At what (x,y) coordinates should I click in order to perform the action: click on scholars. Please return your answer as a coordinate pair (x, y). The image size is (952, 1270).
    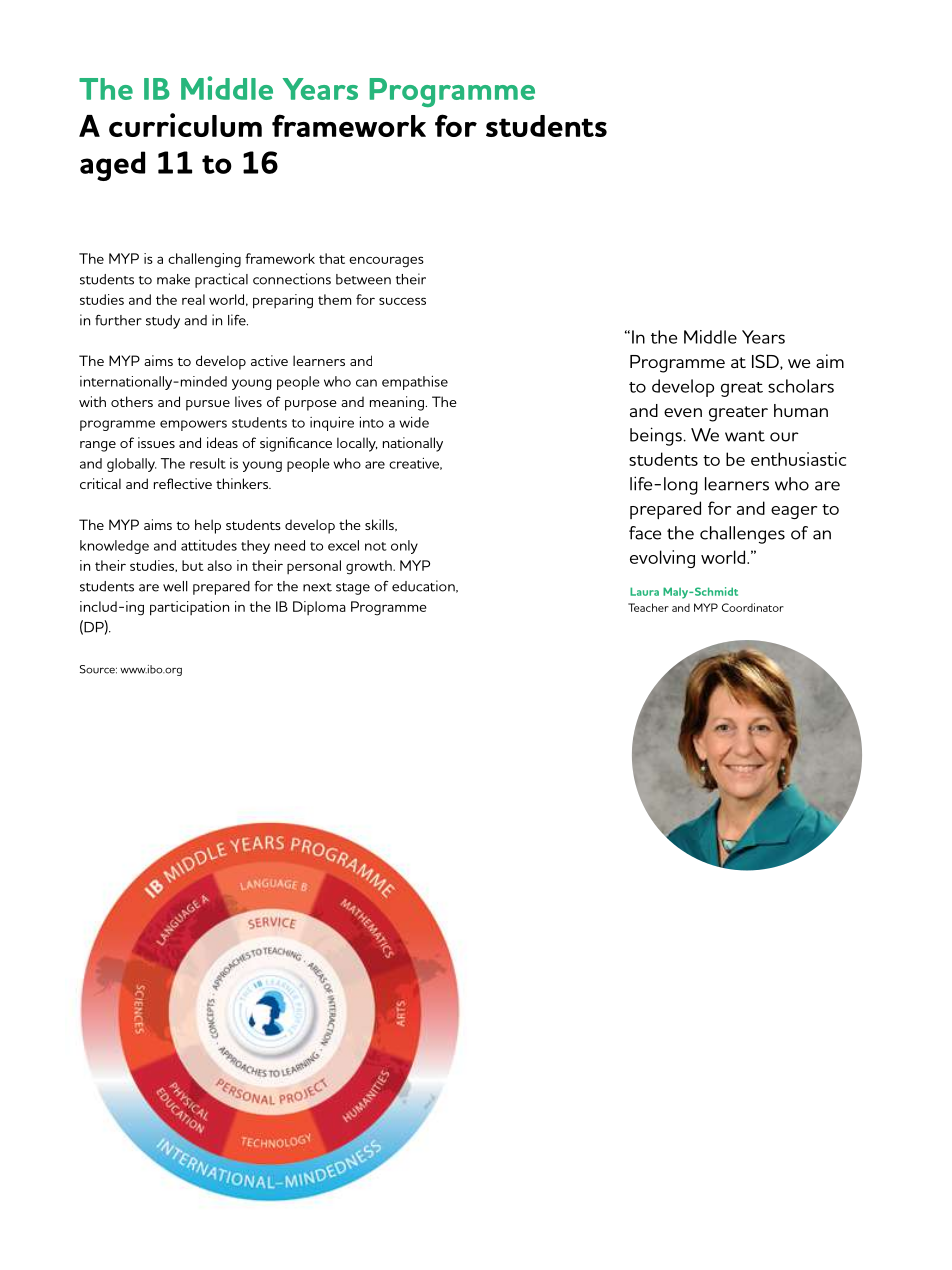
    Looking at the image, I should click on (801, 386).
